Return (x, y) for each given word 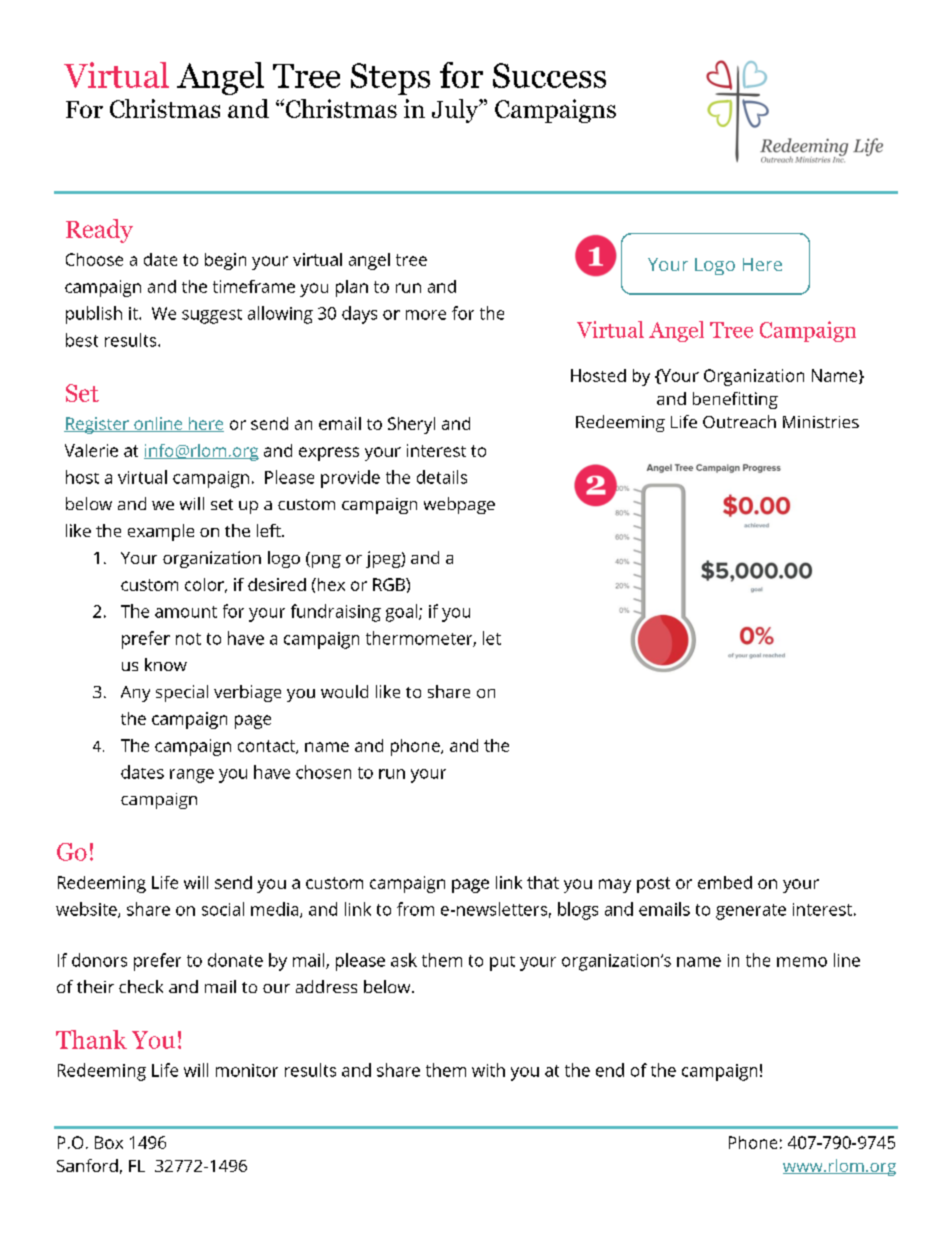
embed (725, 882)
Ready (99, 231)
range (192, 776)
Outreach (739, 421)
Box (109, 1142)
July (456, 111)
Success (549, 75)
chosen (323, 772)
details (442, 477)
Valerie (91, 450)
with (488, 1070)
